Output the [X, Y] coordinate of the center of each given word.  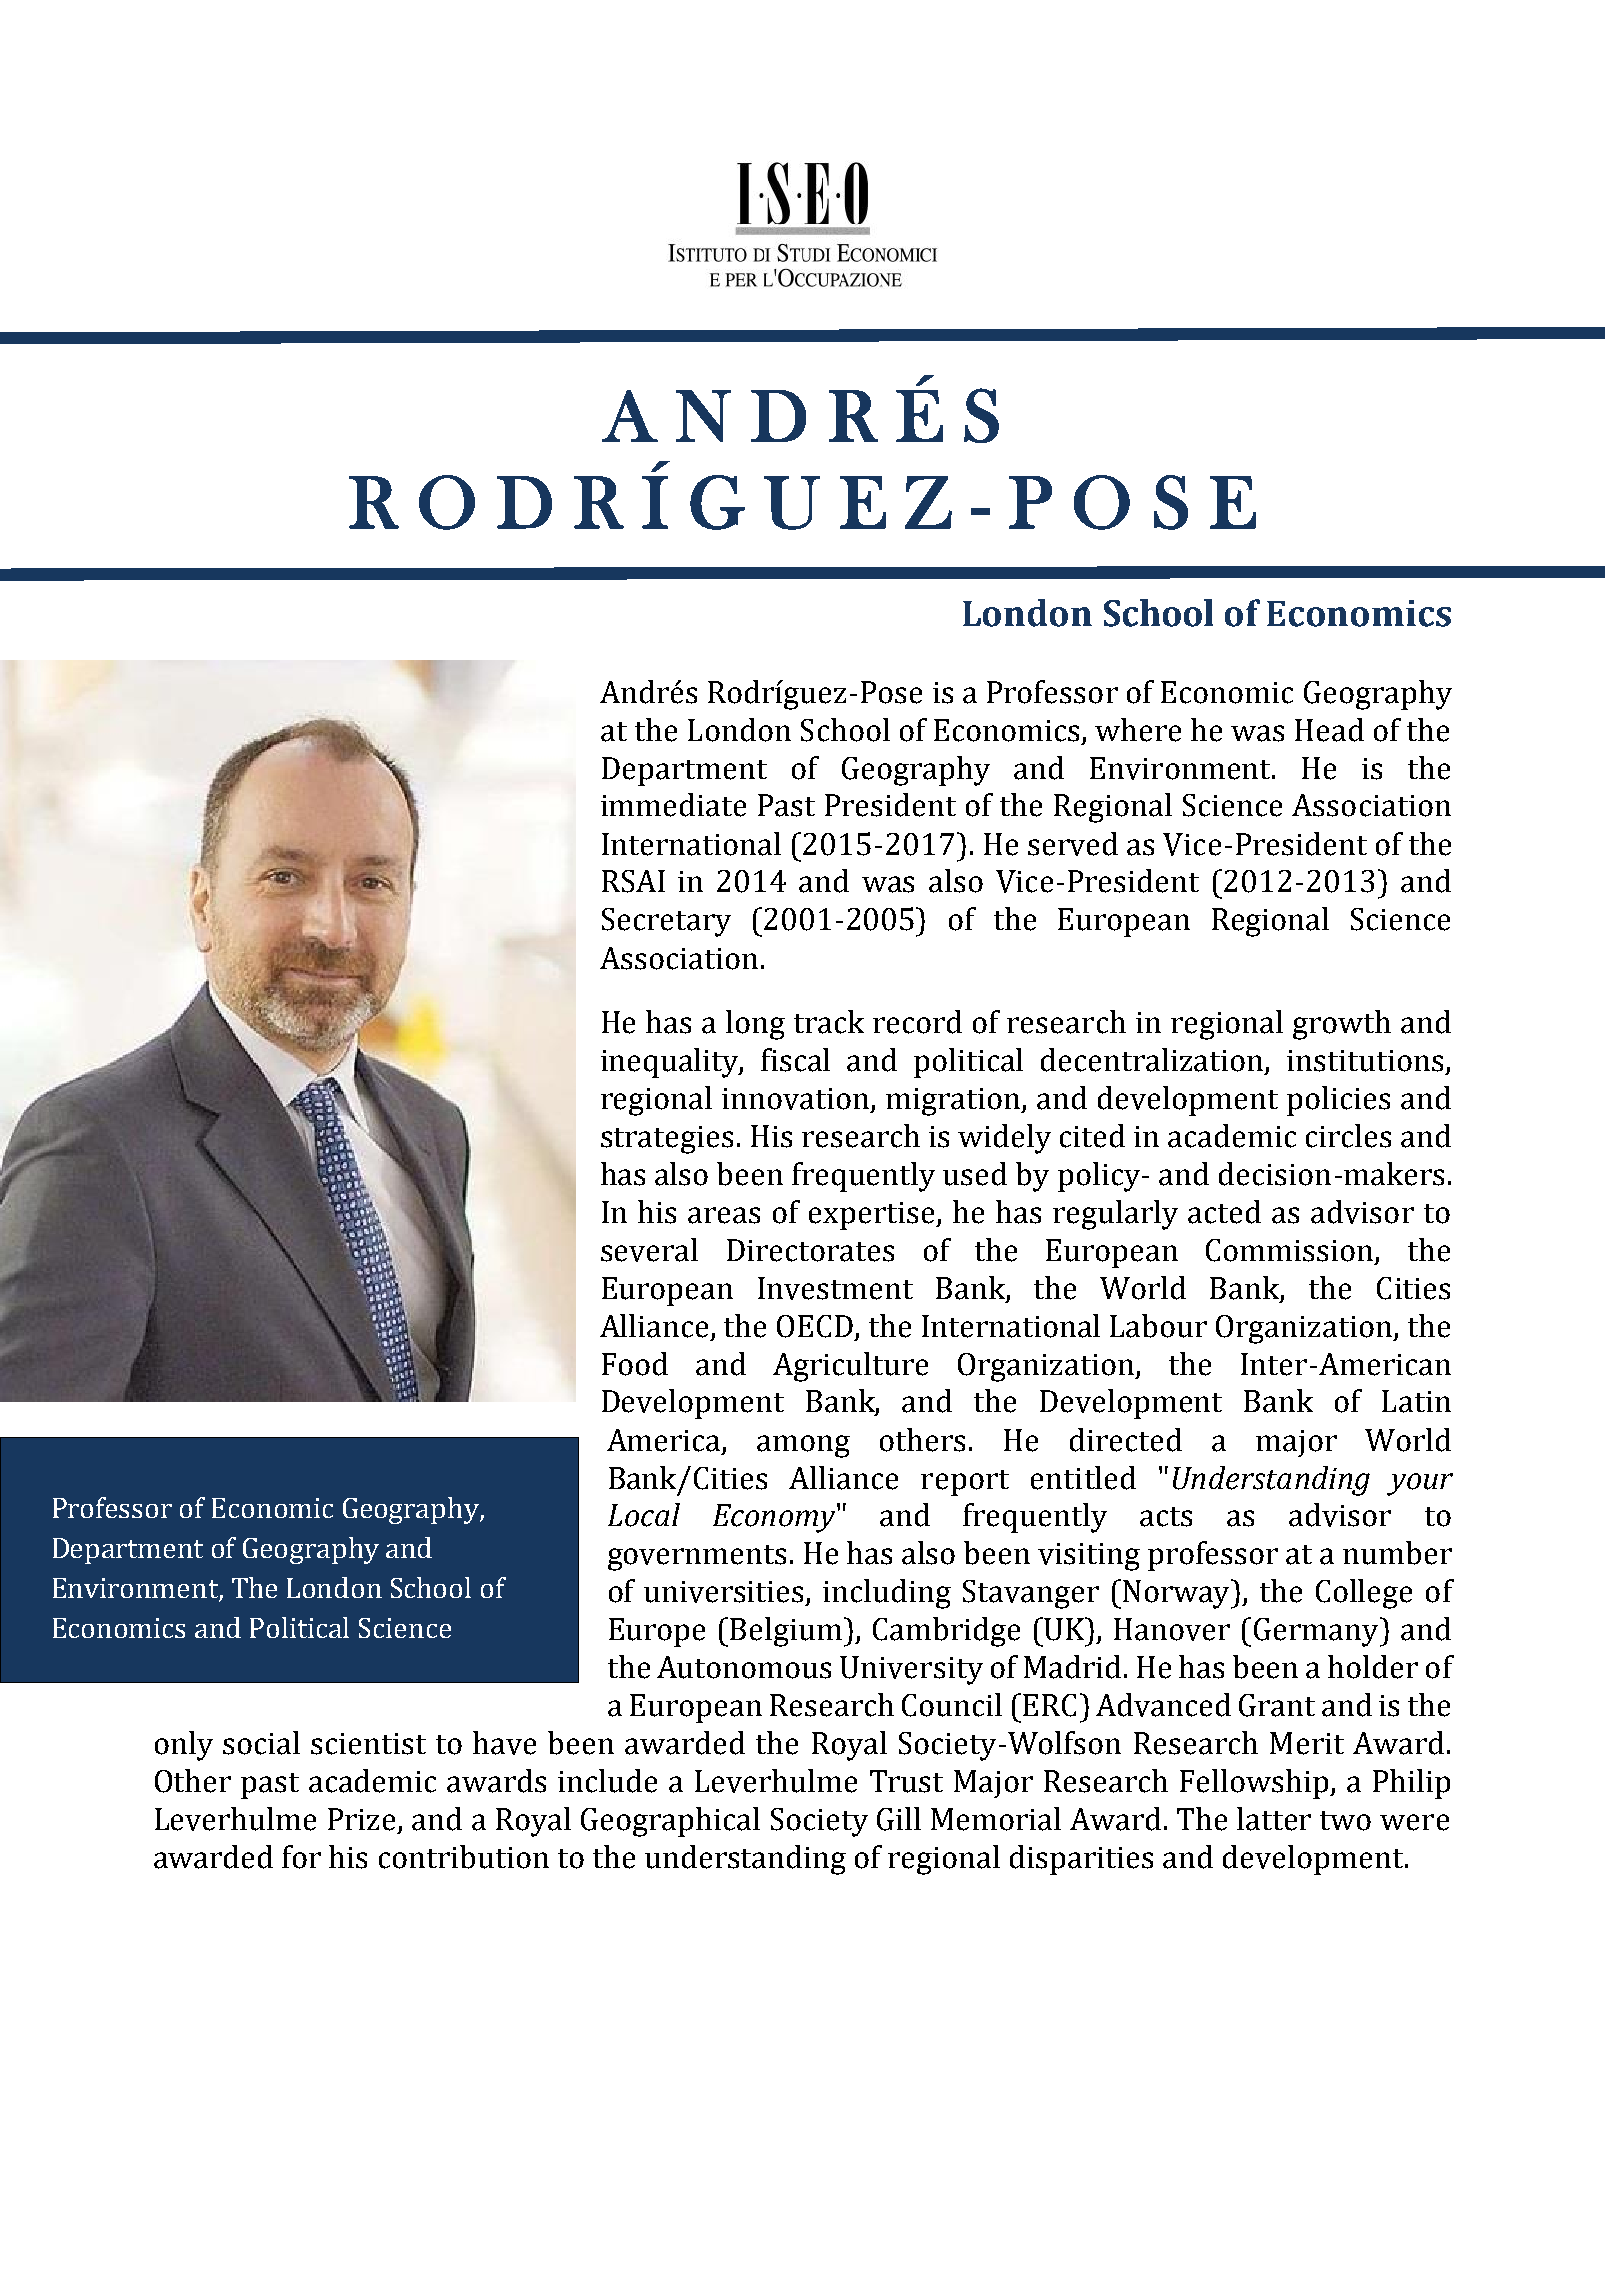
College [1364, 1594]
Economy [775, 1518]
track [829, 1022]
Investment [835, 1288]
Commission [1289, 1250]
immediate [673, 805]
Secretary [666, 922]
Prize [361, 1819]
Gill [899, 1819]
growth [1342, 1025]
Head [1329, 730]
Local [644, 1515]
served [1073, 844]
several [649, 1250]
